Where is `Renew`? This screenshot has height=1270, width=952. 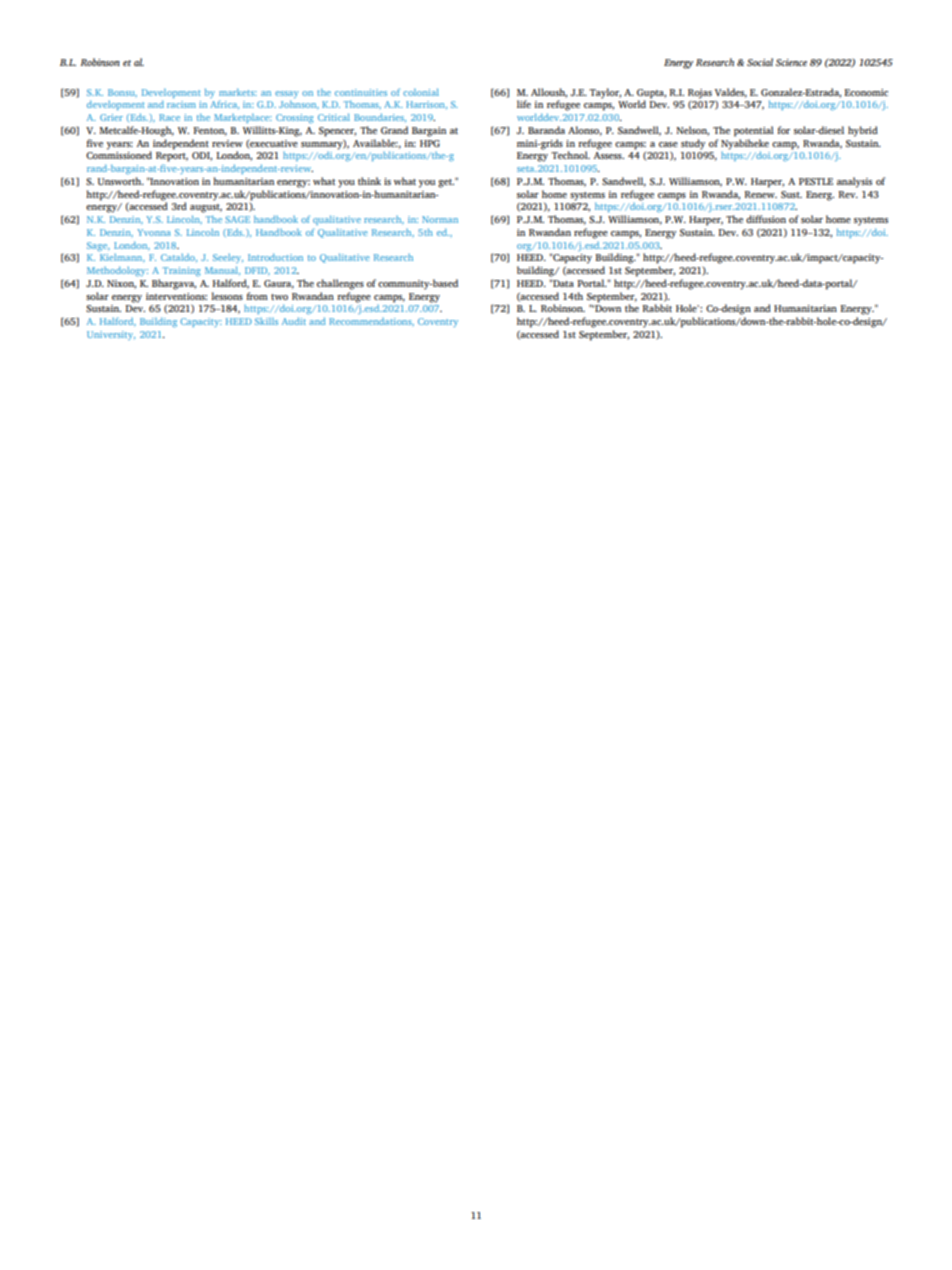
Renew is located at coordinates (760, 194).
